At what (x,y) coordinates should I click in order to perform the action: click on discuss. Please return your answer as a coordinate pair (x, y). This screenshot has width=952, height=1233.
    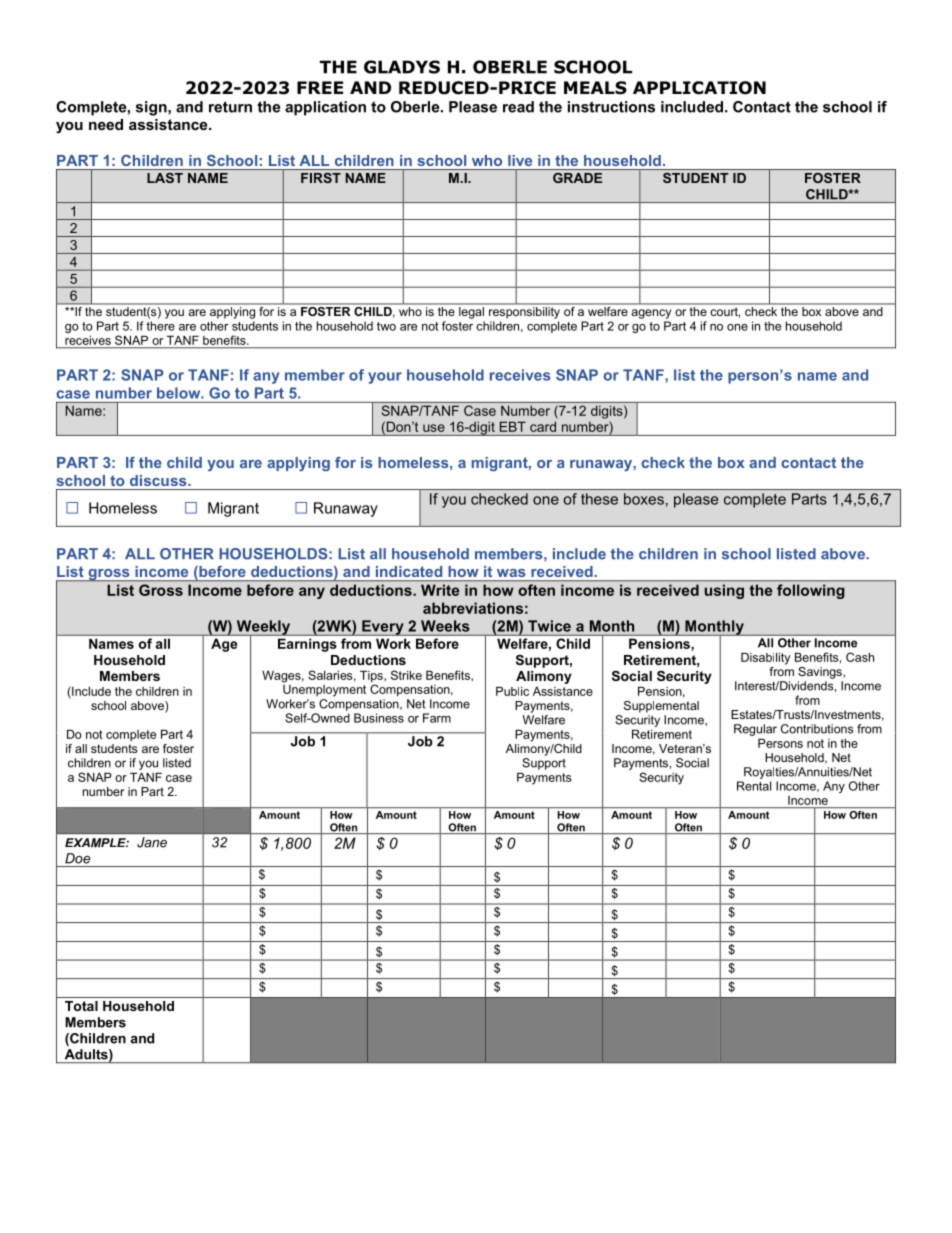
    Looking at the image, I should click on (159, 480).
